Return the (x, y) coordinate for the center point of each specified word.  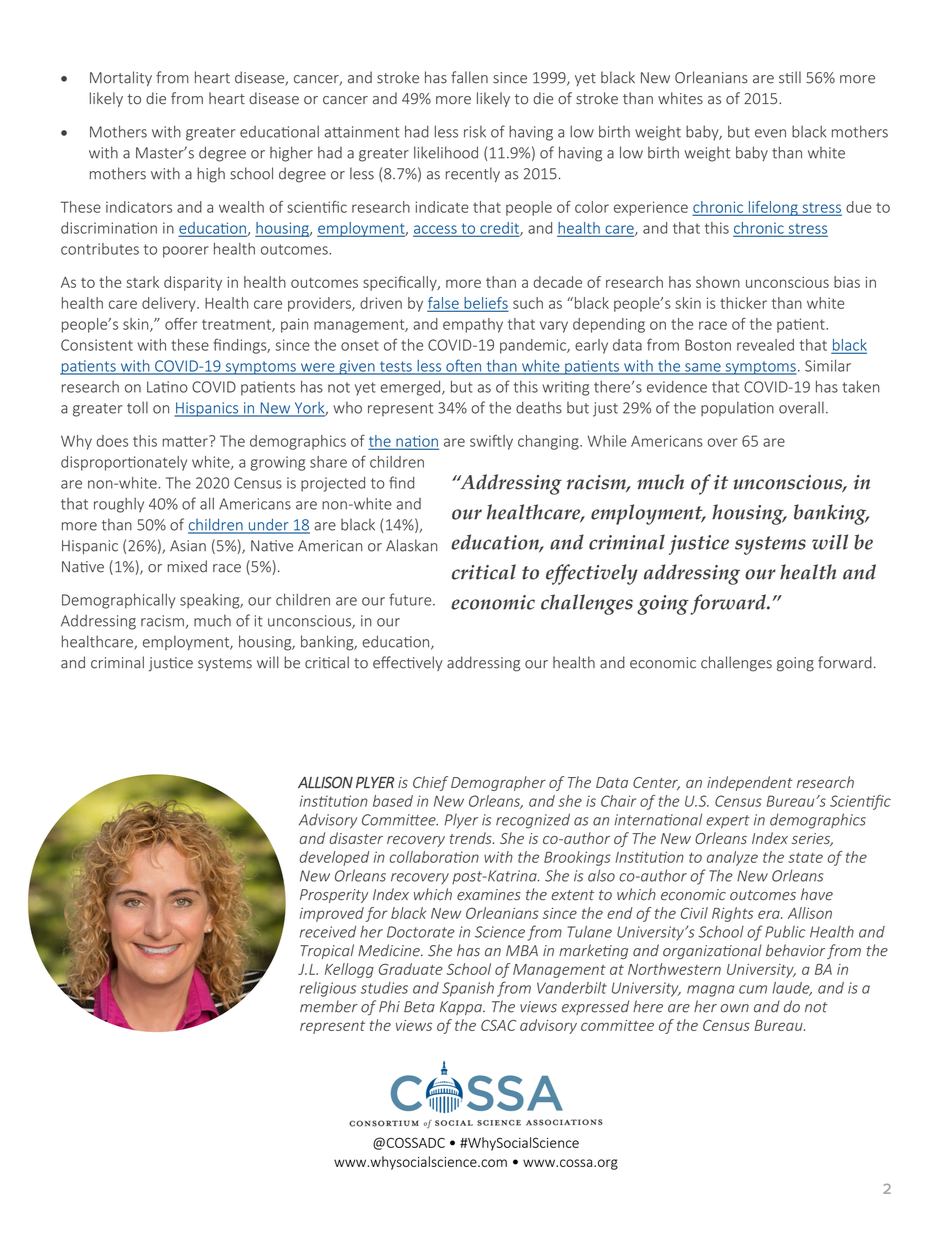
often (464, 366)
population (737, 408)
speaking (211, 601)
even (770, 133)
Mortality (121, 78)
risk (475, 132)
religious (328, 989)
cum (753, 989)
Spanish (468, 989)
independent (750, 783)
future (411, 599)
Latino (167, 387)
